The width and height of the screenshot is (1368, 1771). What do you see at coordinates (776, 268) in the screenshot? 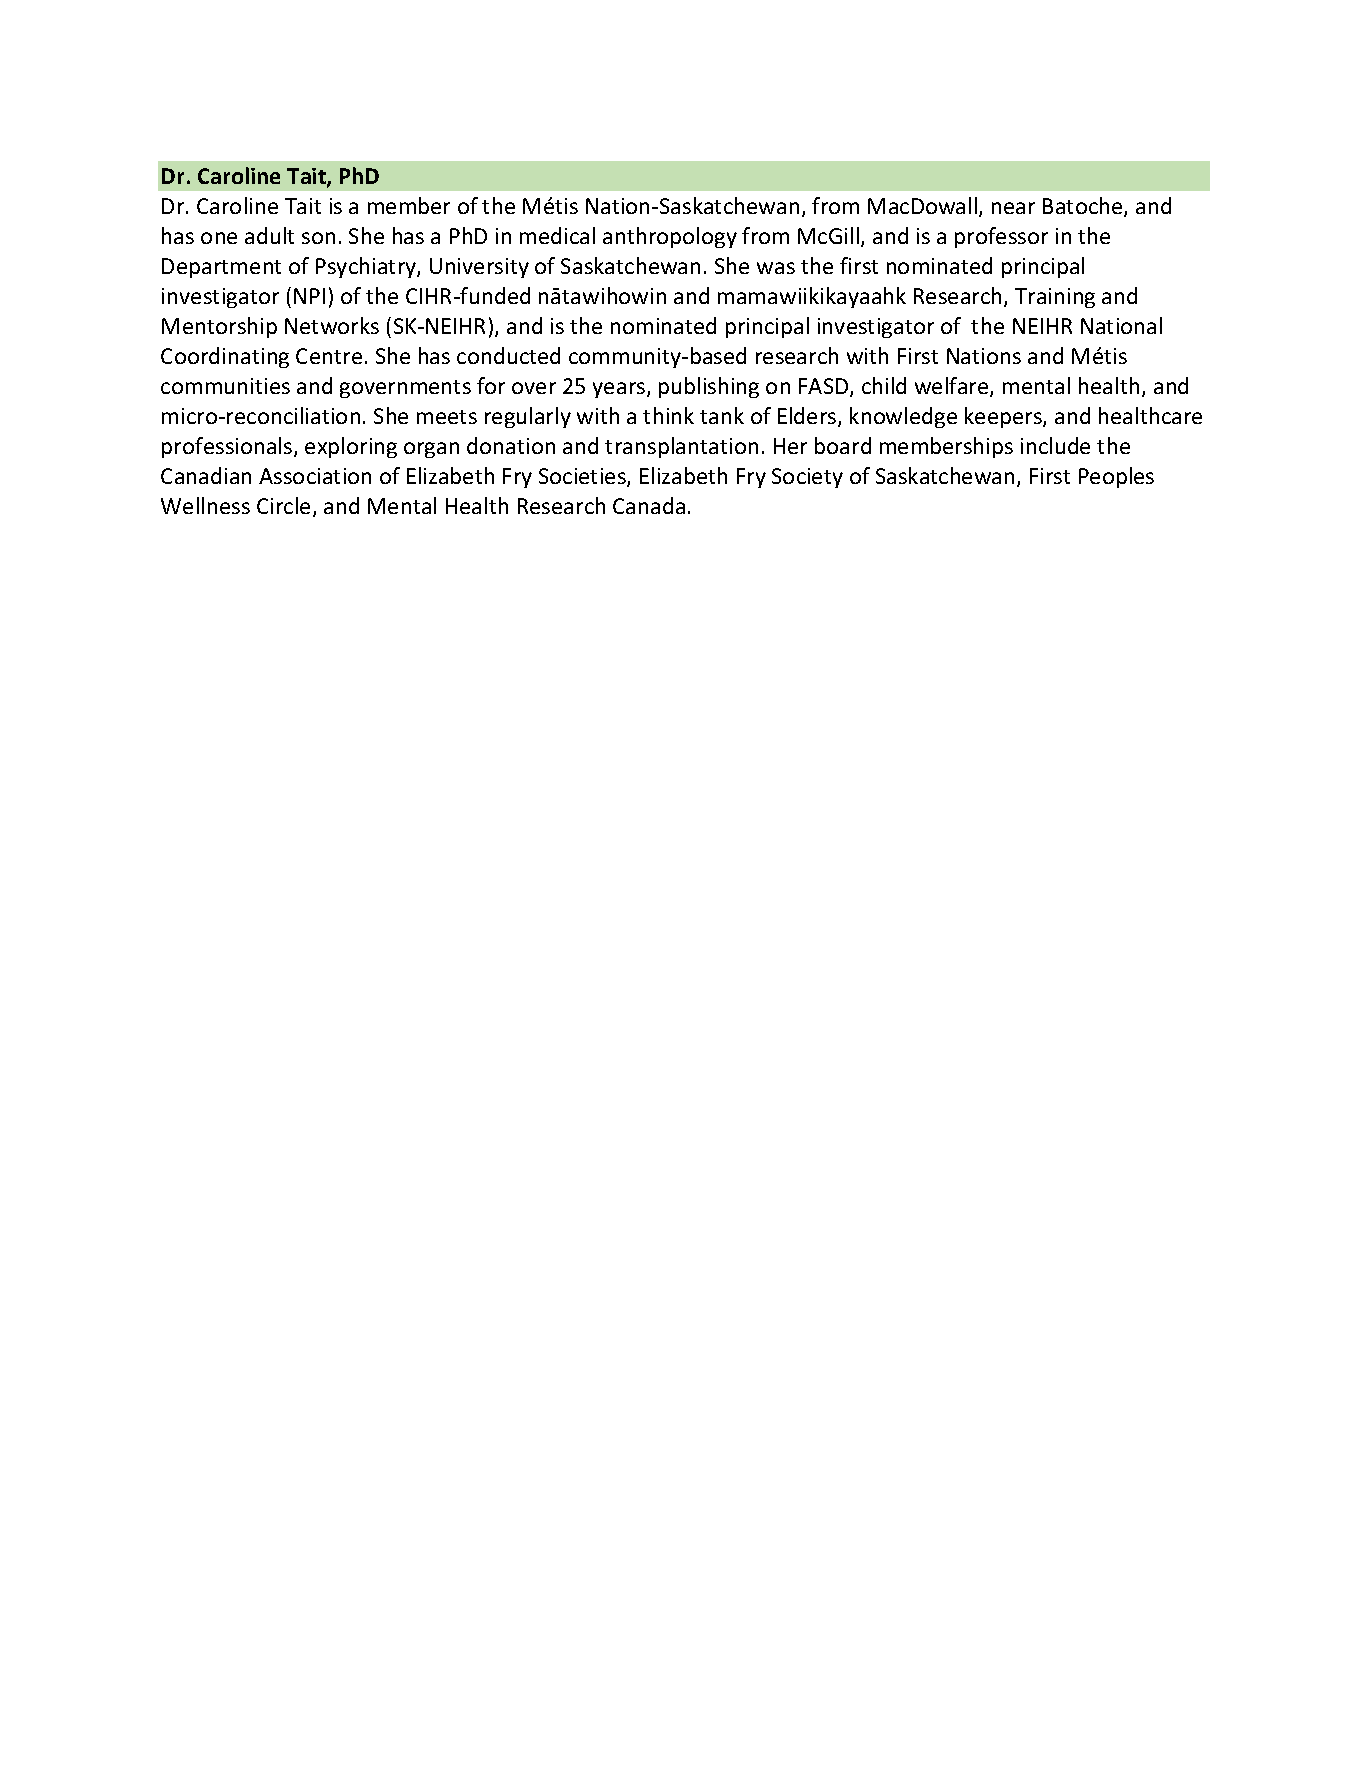
I see `was` at bounding box center [776, 268].
